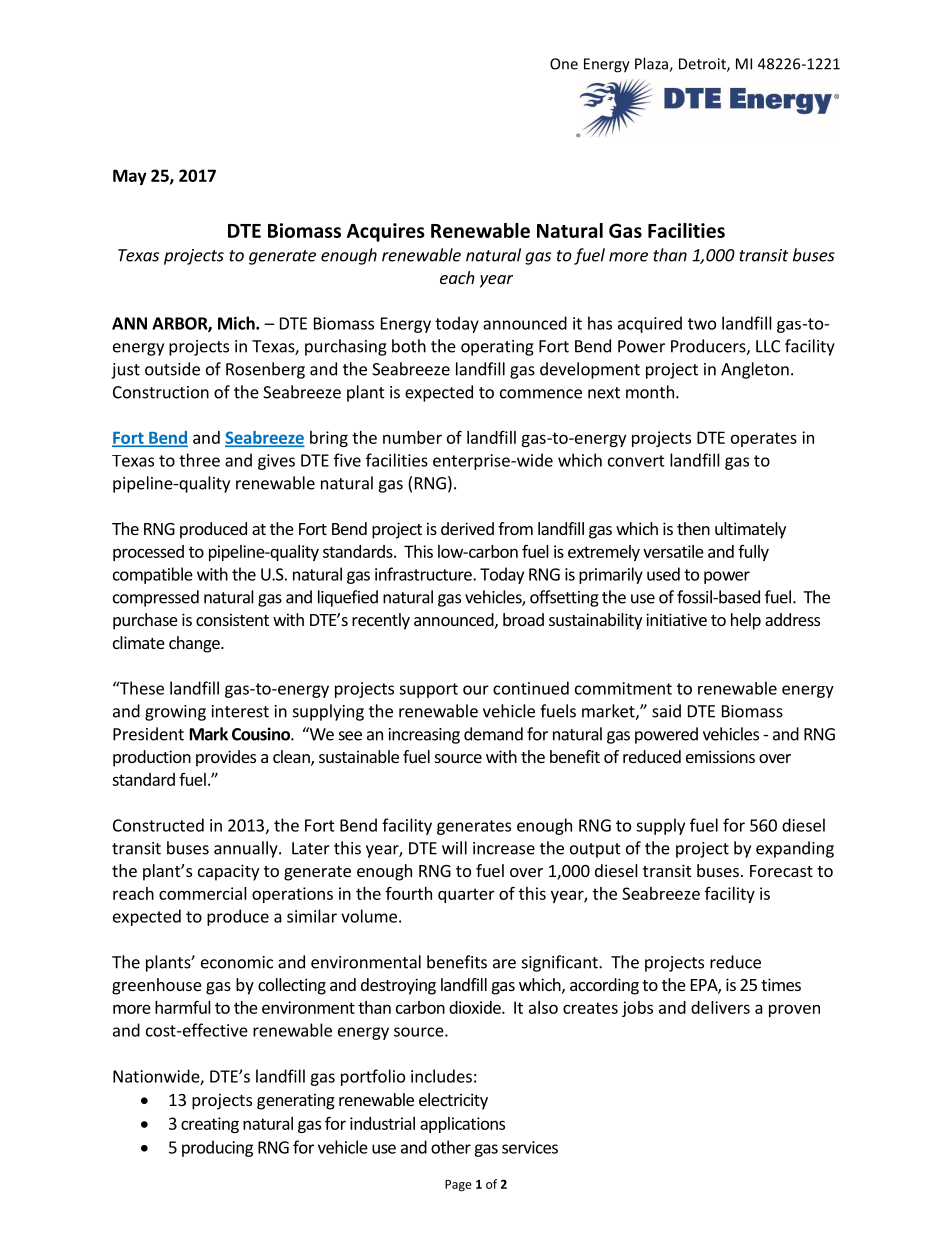  Describe the element at coordinates (564, 64) in the screenshot. I see `One` at that location.
